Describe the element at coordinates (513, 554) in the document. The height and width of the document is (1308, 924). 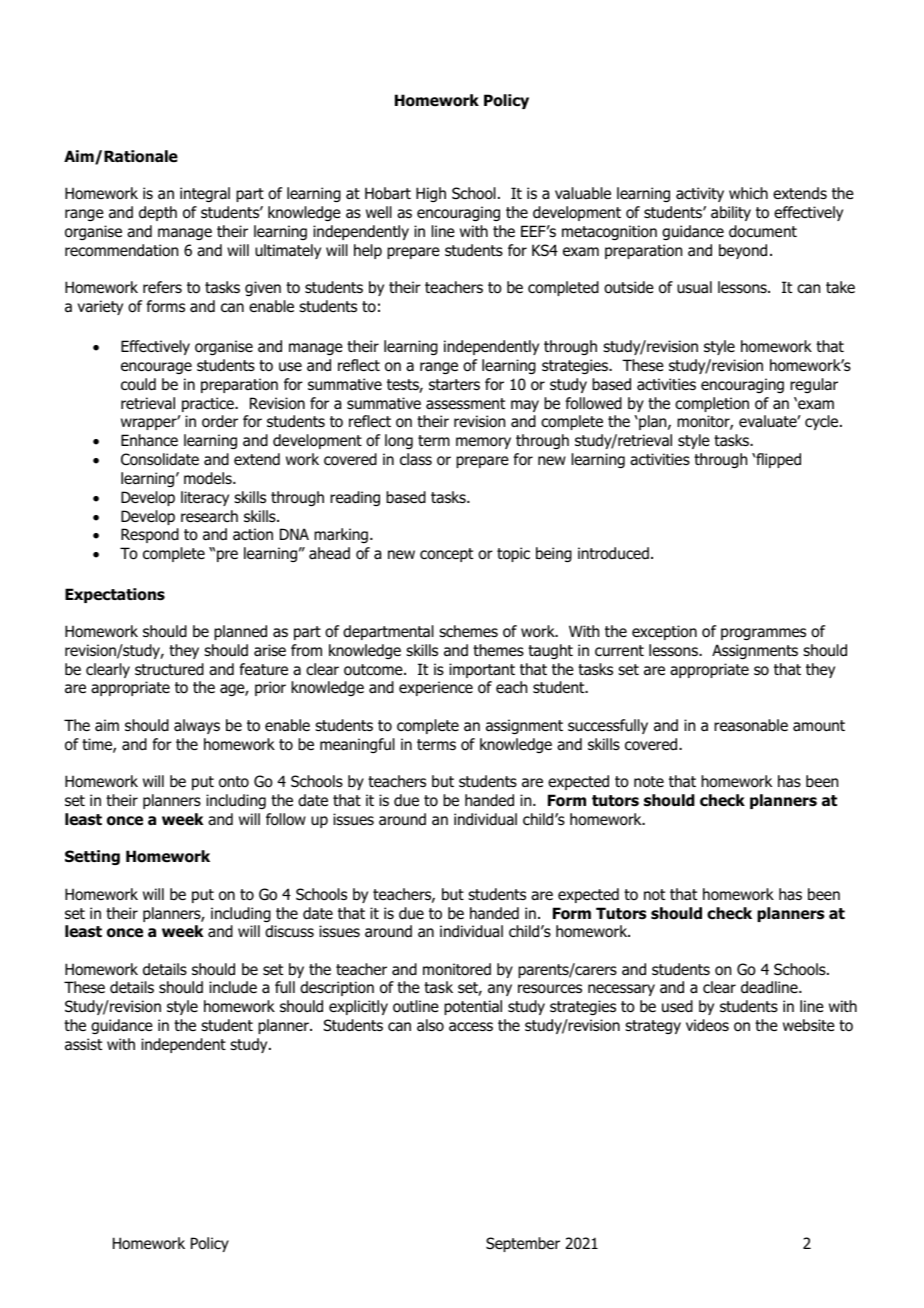
I see `topic` at that location.
